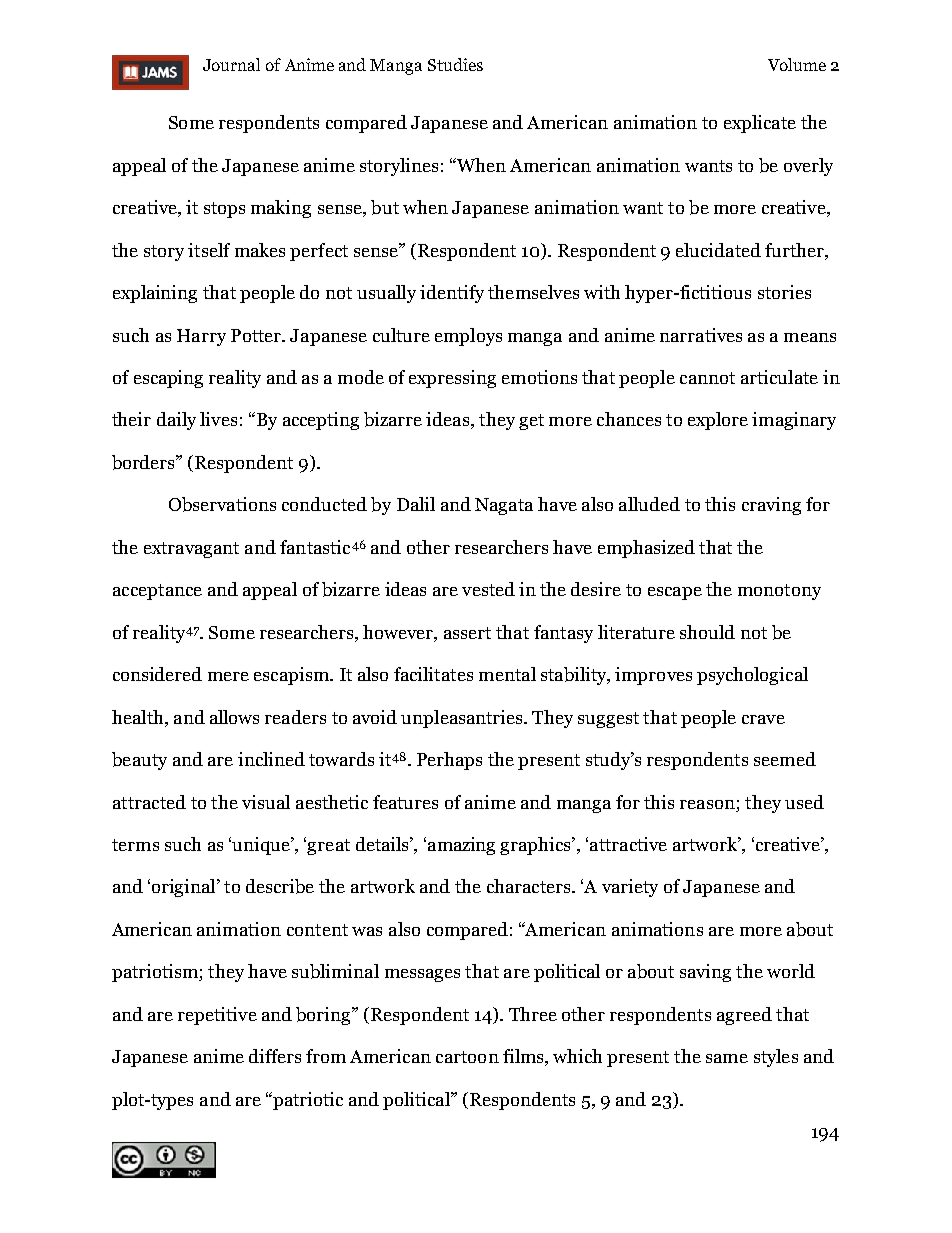 This screenshot has height=1233, width=952. Describe the element at coordinates (231, 64) in the screenshot. I see `Journal` at that location.
